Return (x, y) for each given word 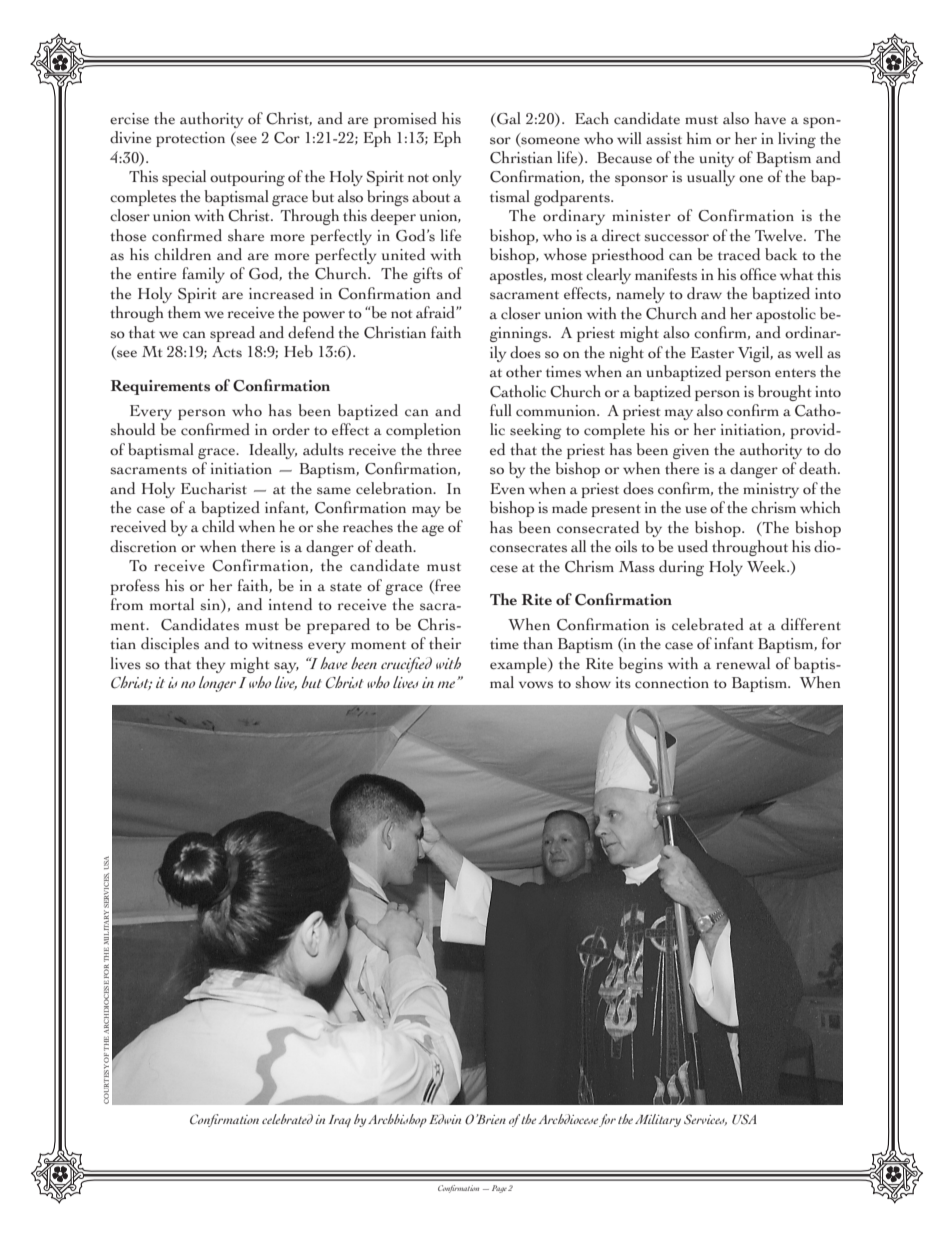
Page (499, 1189)
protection (190, 139)
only (446, 178)
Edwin (445, 1119)
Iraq (340, 1121)
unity (716, 159)
